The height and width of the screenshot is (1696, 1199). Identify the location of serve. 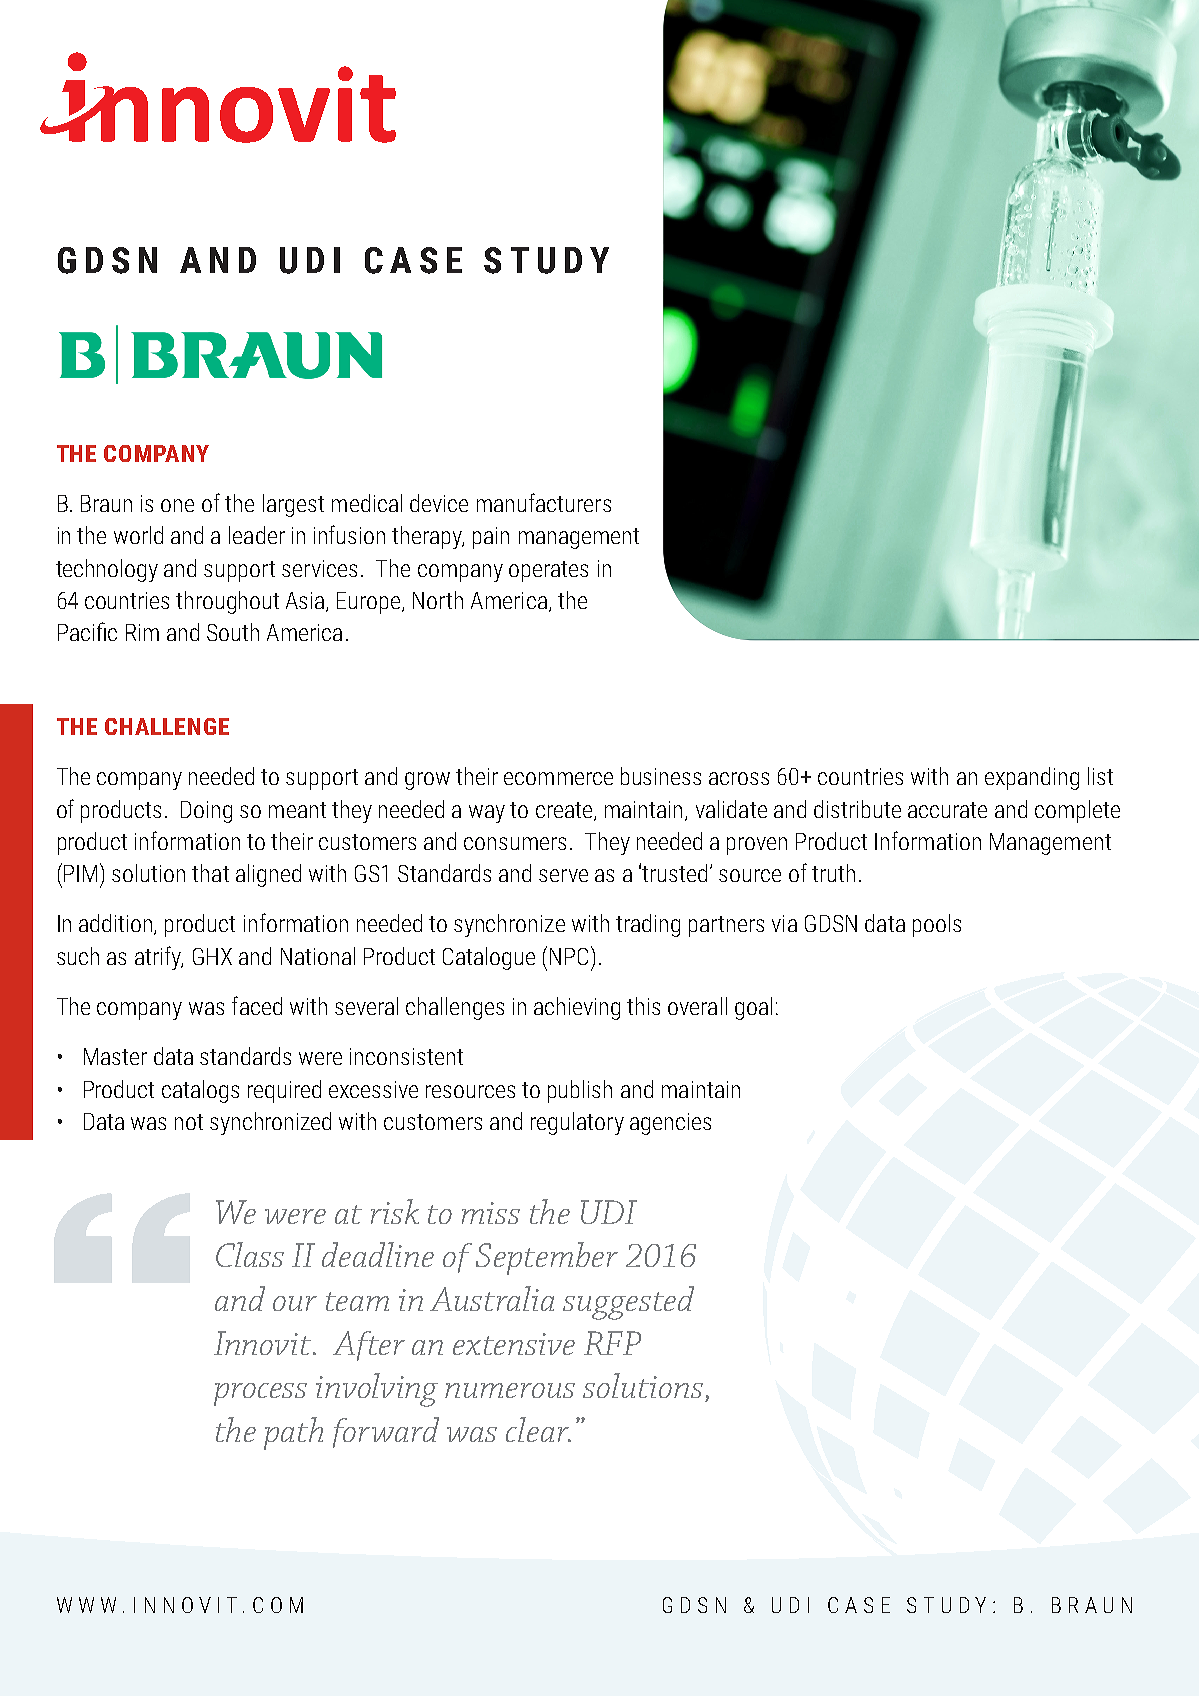
(563, 875).
